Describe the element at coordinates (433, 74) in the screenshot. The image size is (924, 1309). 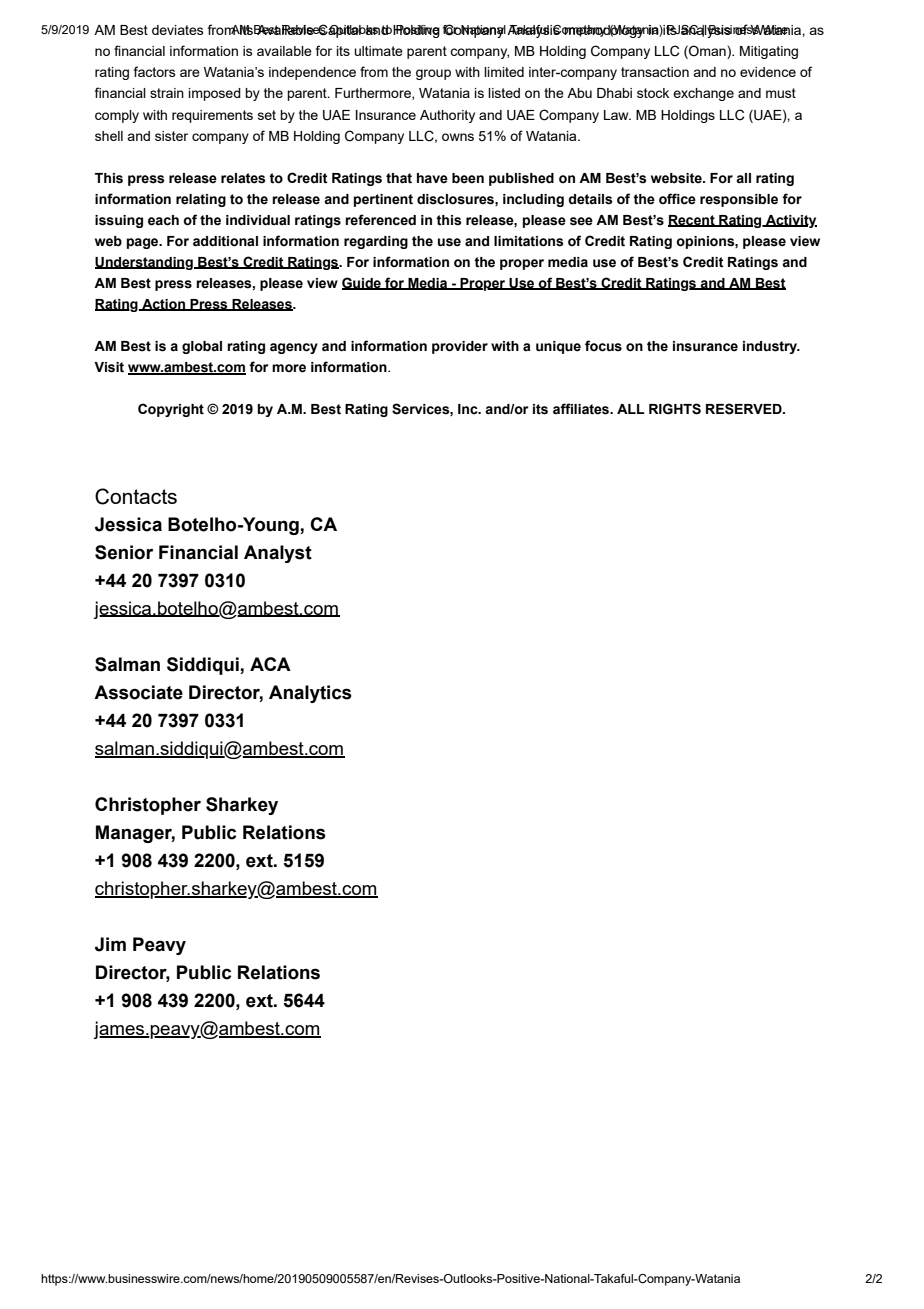
I see `group` at that location.
